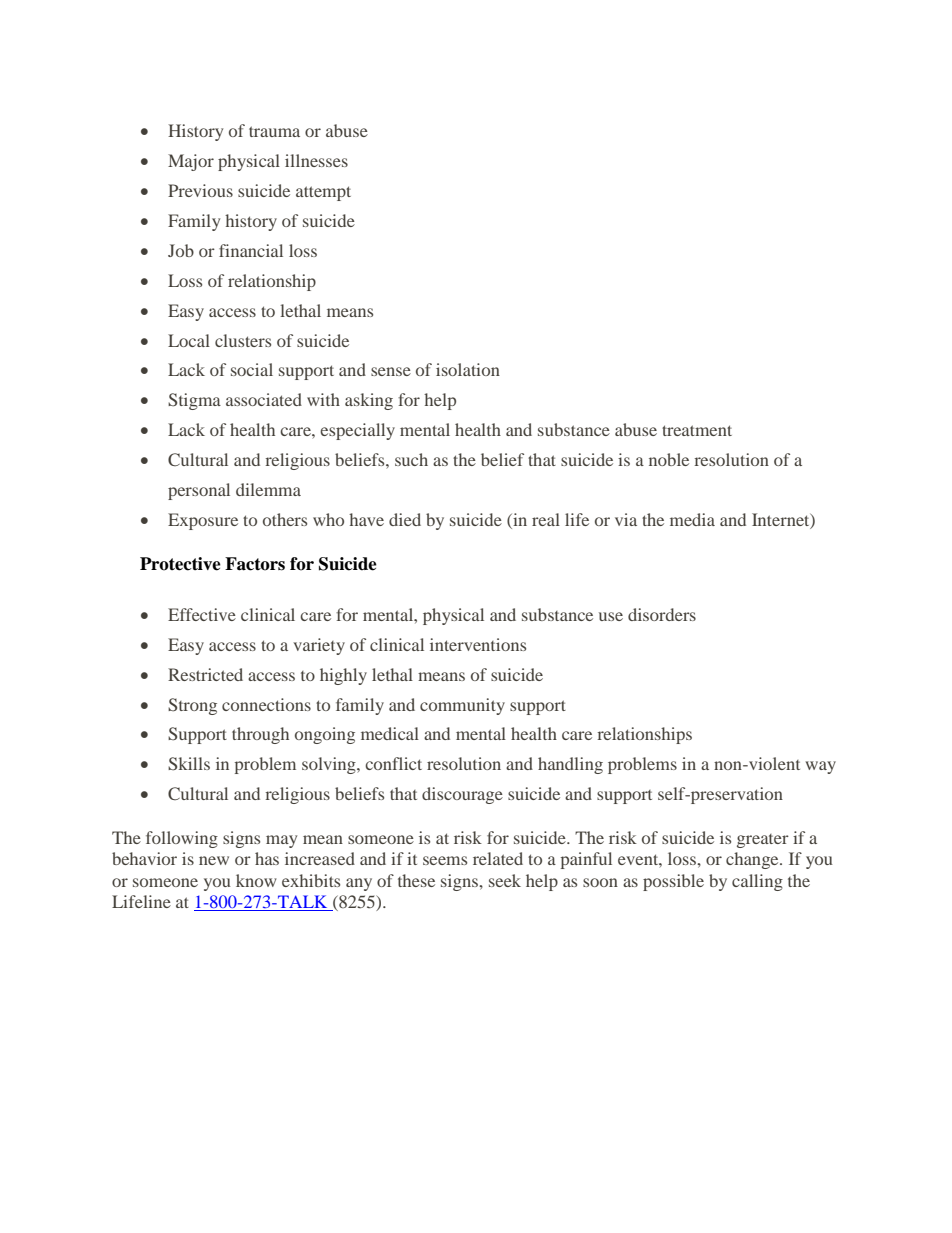  Describe the element at coordinates (316, 160) in the screenshot. I see `illnesses` at that location.
